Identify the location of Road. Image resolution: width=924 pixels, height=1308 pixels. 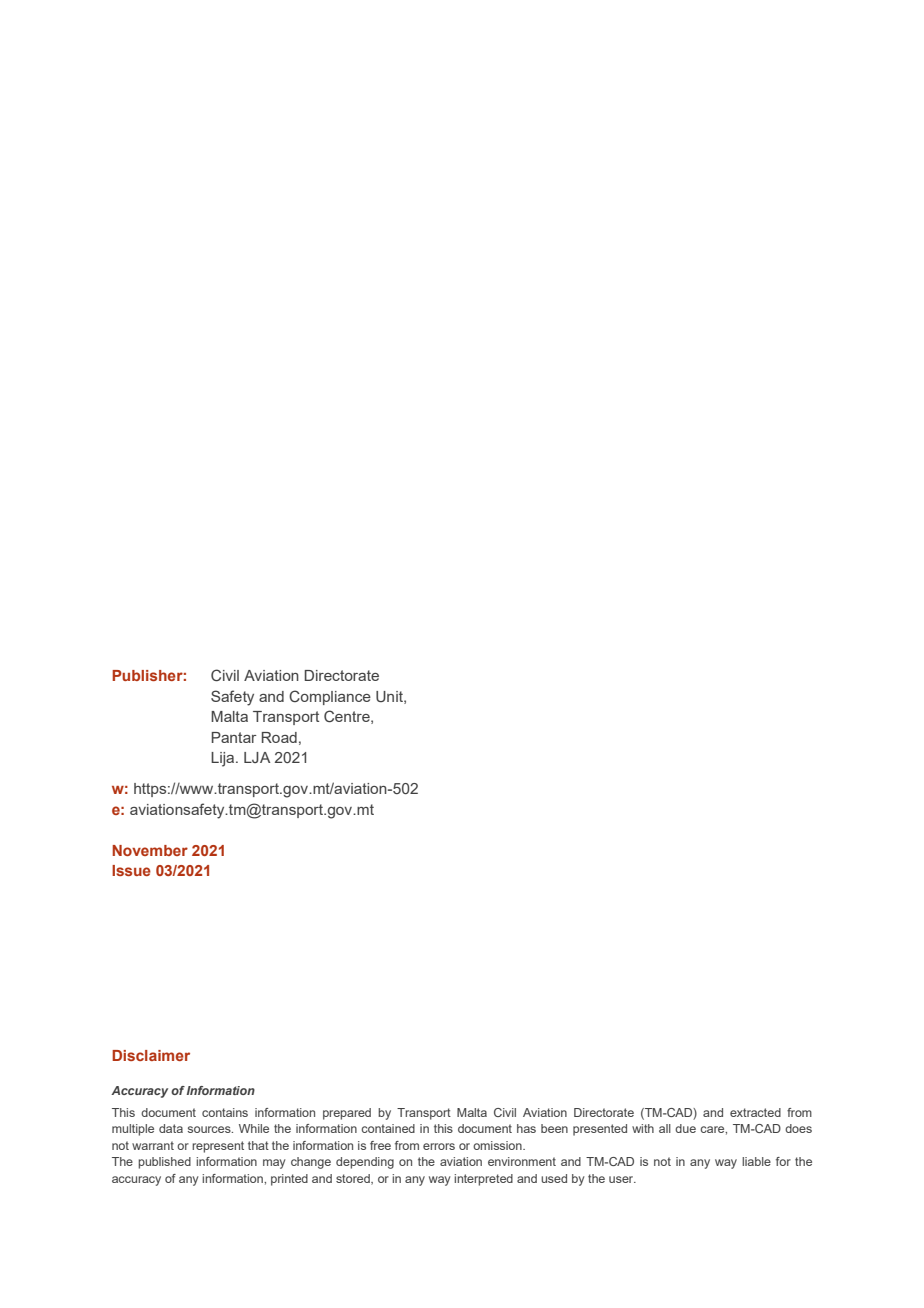
(279, 737).
